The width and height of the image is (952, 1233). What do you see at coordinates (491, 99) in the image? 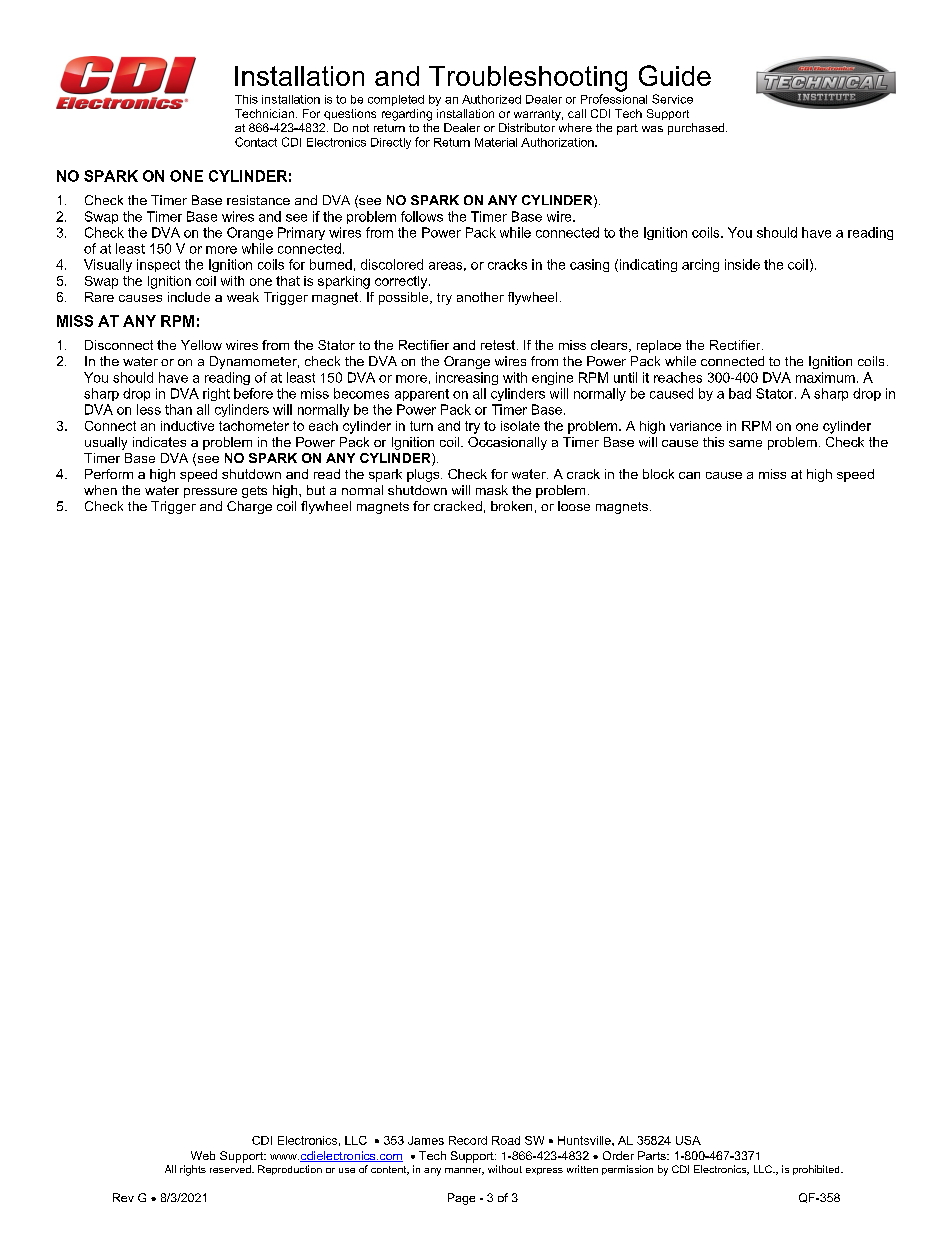
I see `Authorized` at bounding box center [491, 99].
